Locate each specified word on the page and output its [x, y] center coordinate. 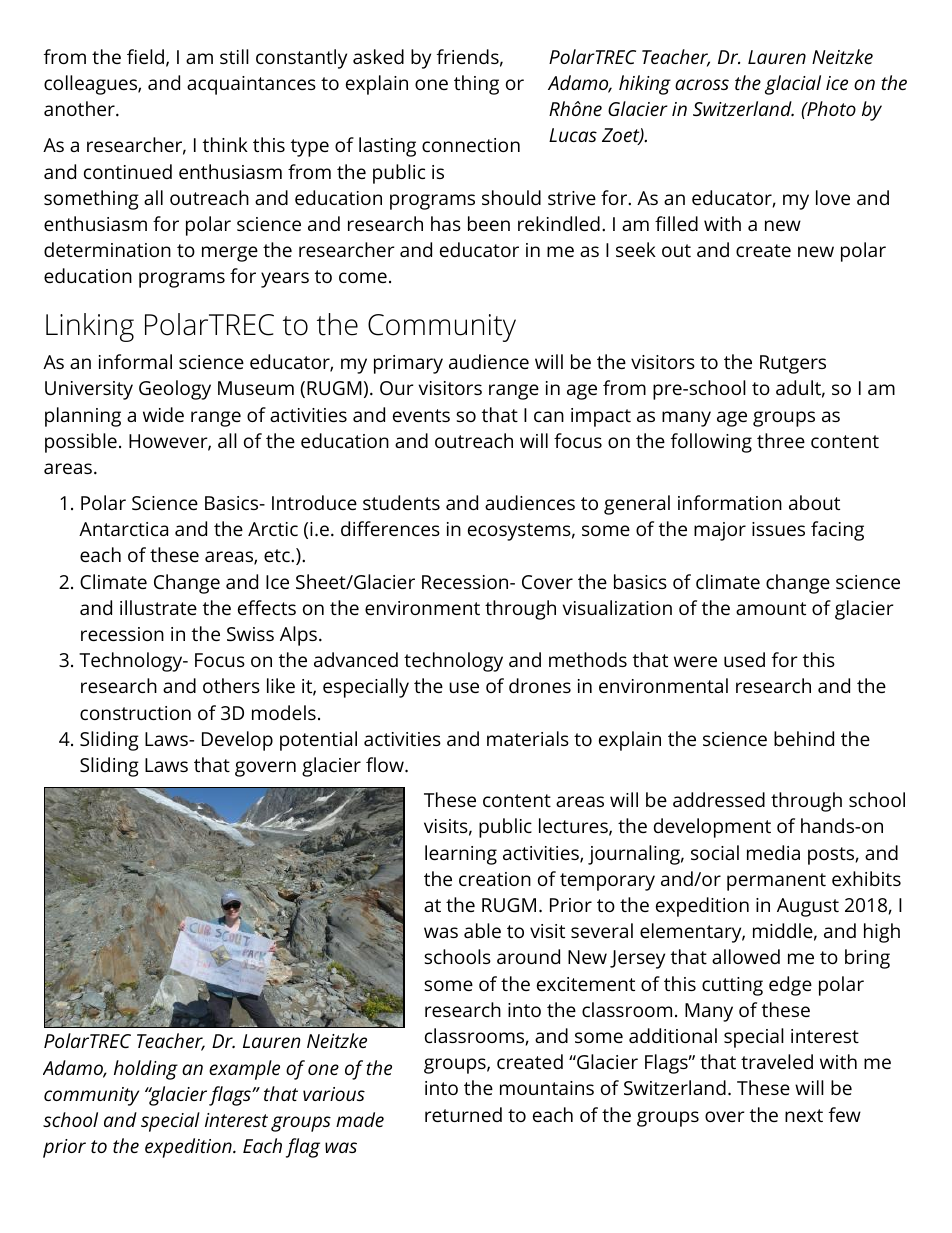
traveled [777, 1061]
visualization [617, 607]
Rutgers [793, 364]
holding [146, 1070]
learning [461, 855]
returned [463, 1114]
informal [135, 361]
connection [471, 145]
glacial [793, 85]
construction [135, 713]
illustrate [158, 607]
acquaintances [251, 85]
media [773, 852]
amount [771, 608]
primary [408, 364]
